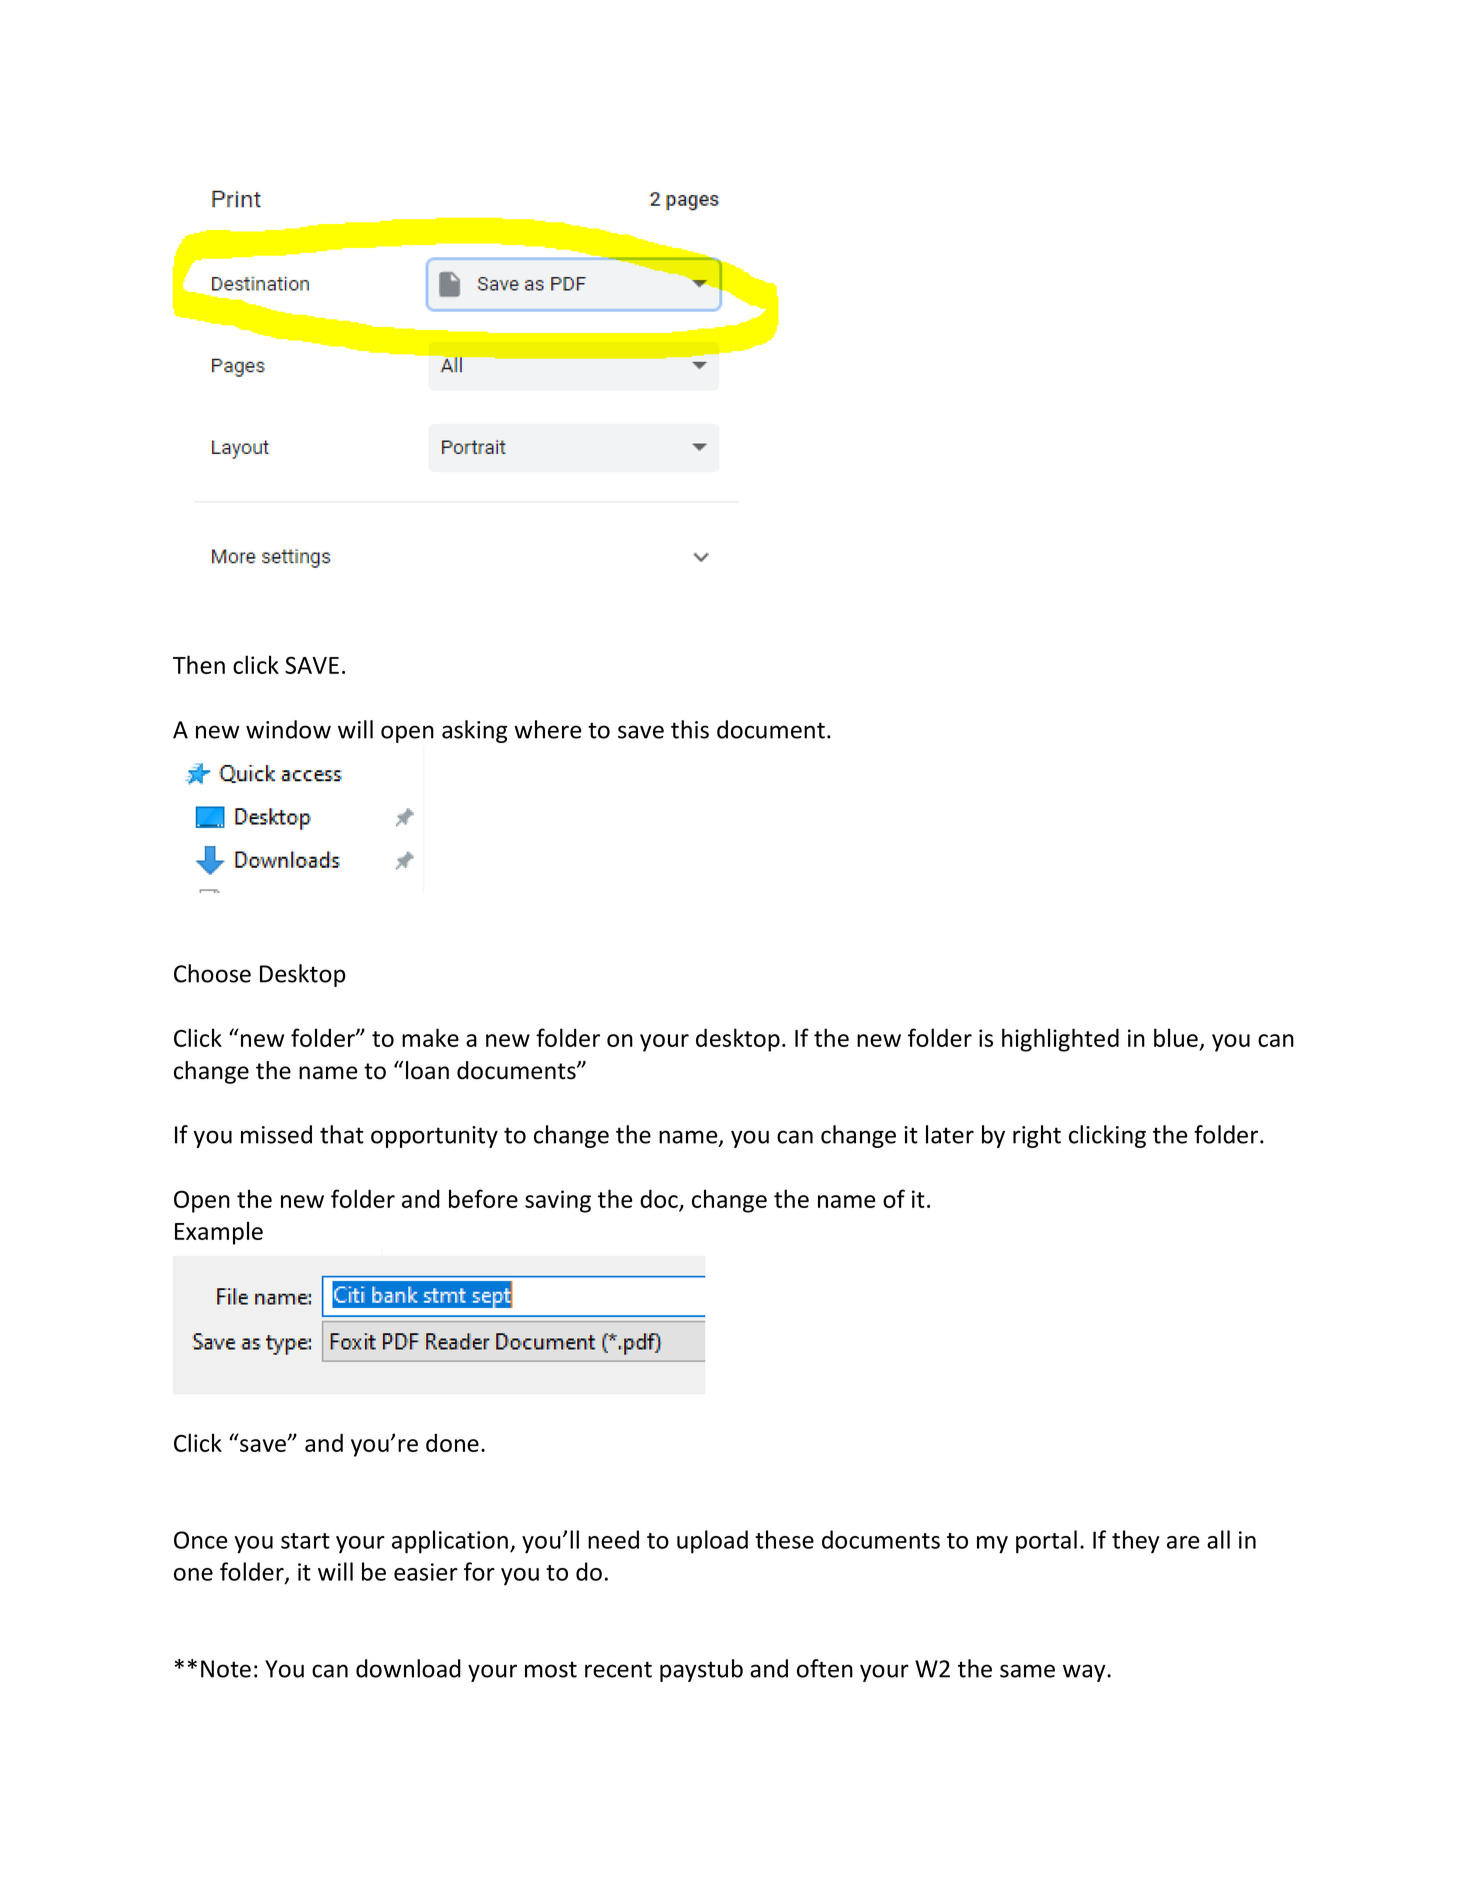 This document has height=1899, width=1468. What do you see at coordinates (1037, 1136) in the document?
I see `right` at bounding box center [1037, 1136].
